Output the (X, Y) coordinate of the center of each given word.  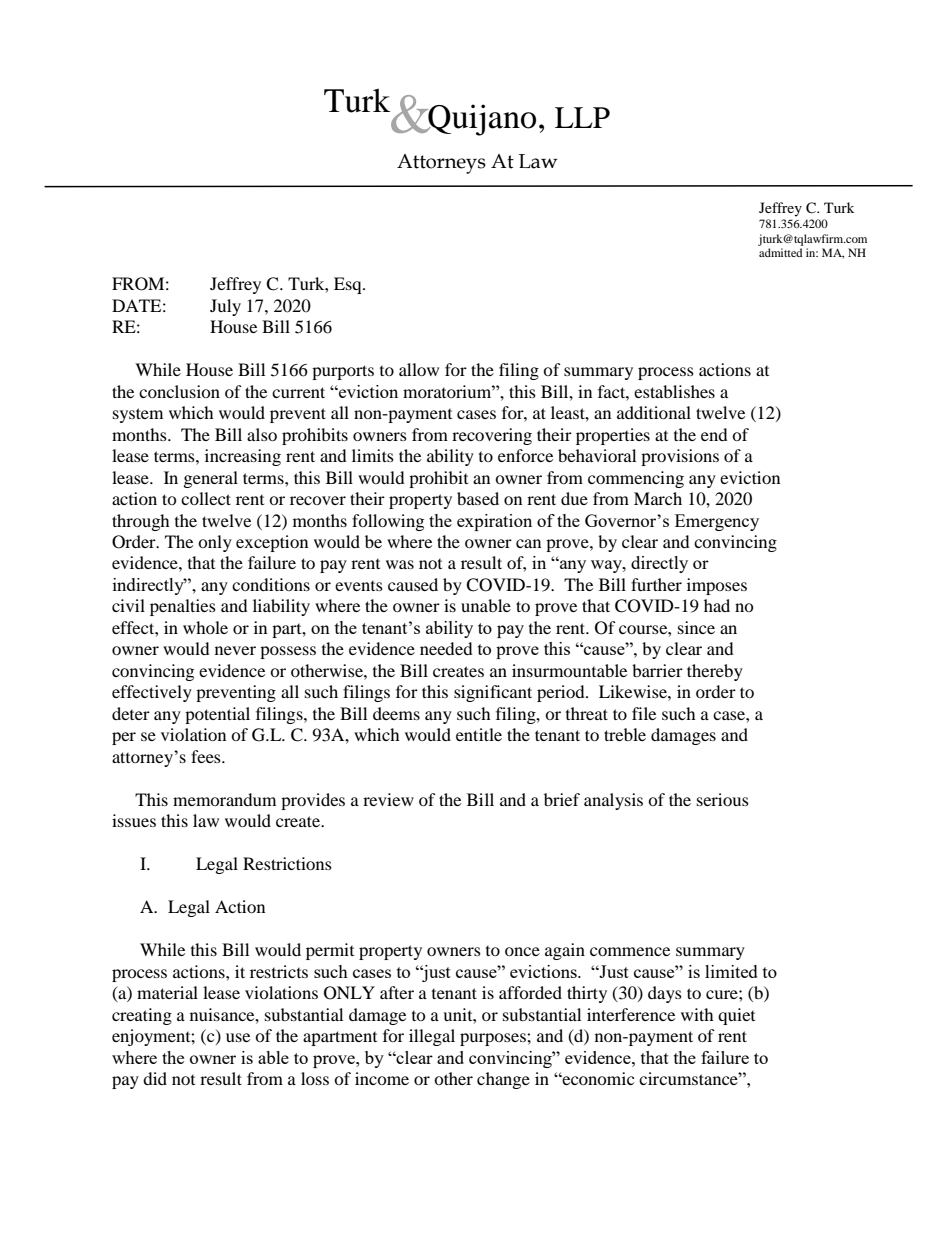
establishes (674, 391)
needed (446, 648)
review (388, 799)
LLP (582, 117)
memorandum (224, 799)
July (225, 307)
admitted (781, 252)
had (717, 605)
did (155, 1078)
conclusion (179, 391)
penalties (183, 607)
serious (723, 799)
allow (419, 369)
